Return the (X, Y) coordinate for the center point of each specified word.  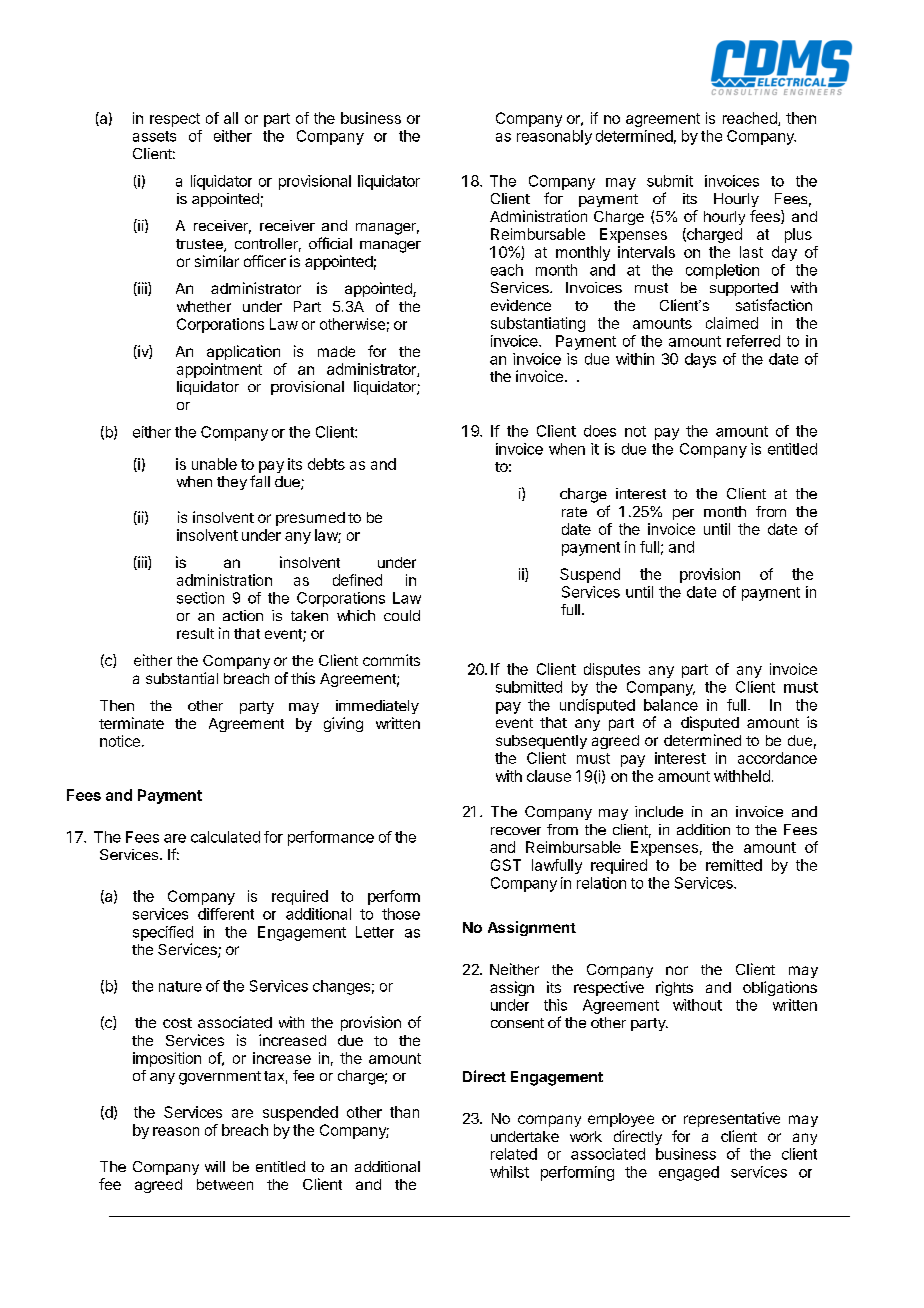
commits (391, 660)
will (215, 1166)
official (330, 243)
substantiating (538, 324)
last (751, 252)
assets (154, 136)
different (226, 914)
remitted (734, 865)
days (700, 360)
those (401, 914)
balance (671, 705)
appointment (219, 370)
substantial (182, 678)
